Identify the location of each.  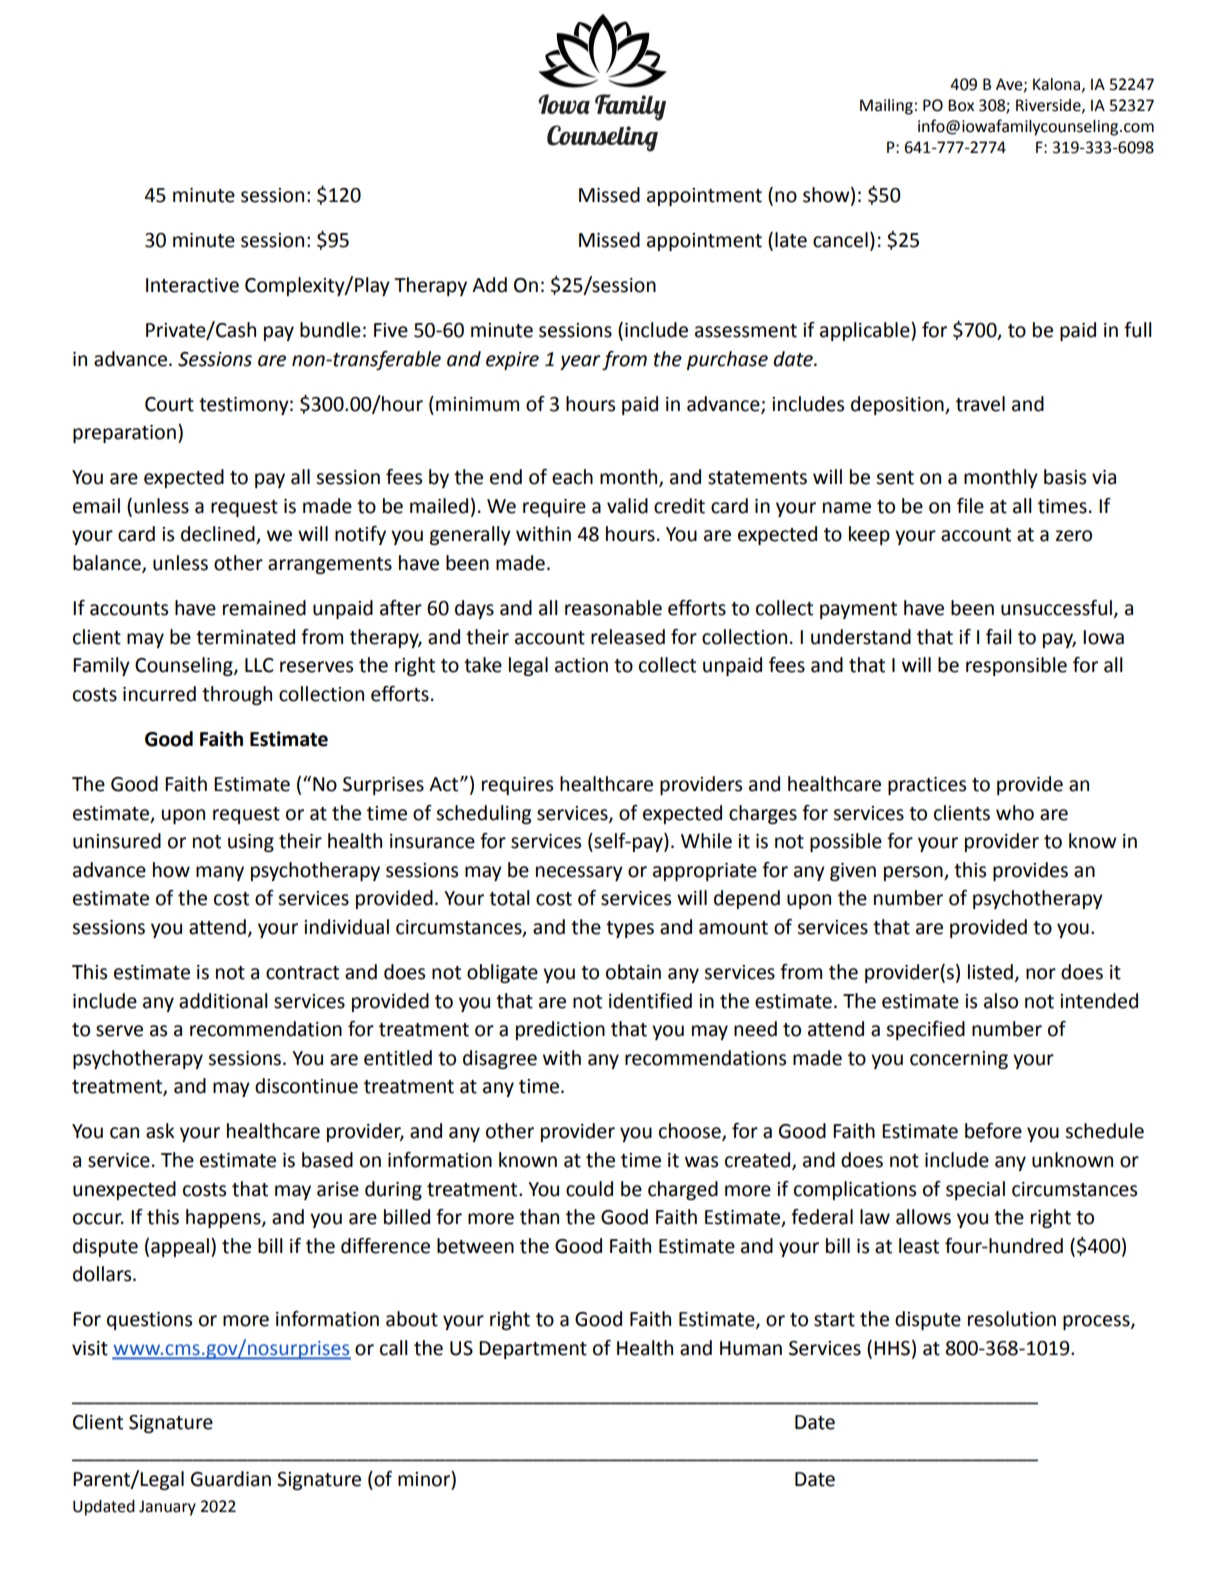
(572, 477).
